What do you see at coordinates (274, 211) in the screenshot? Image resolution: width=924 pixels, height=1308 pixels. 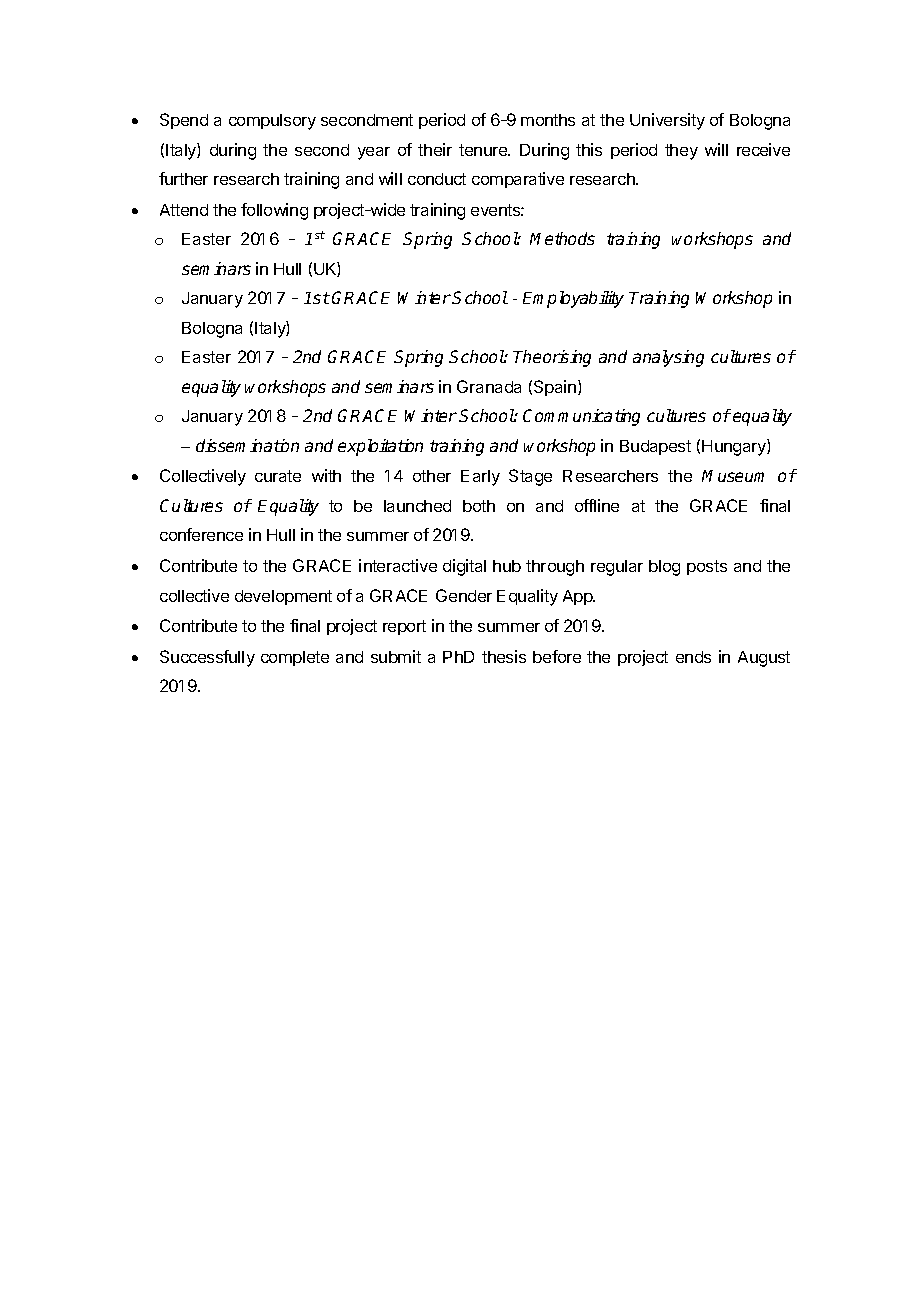 I see `following` at bounding box center [274, 211].
